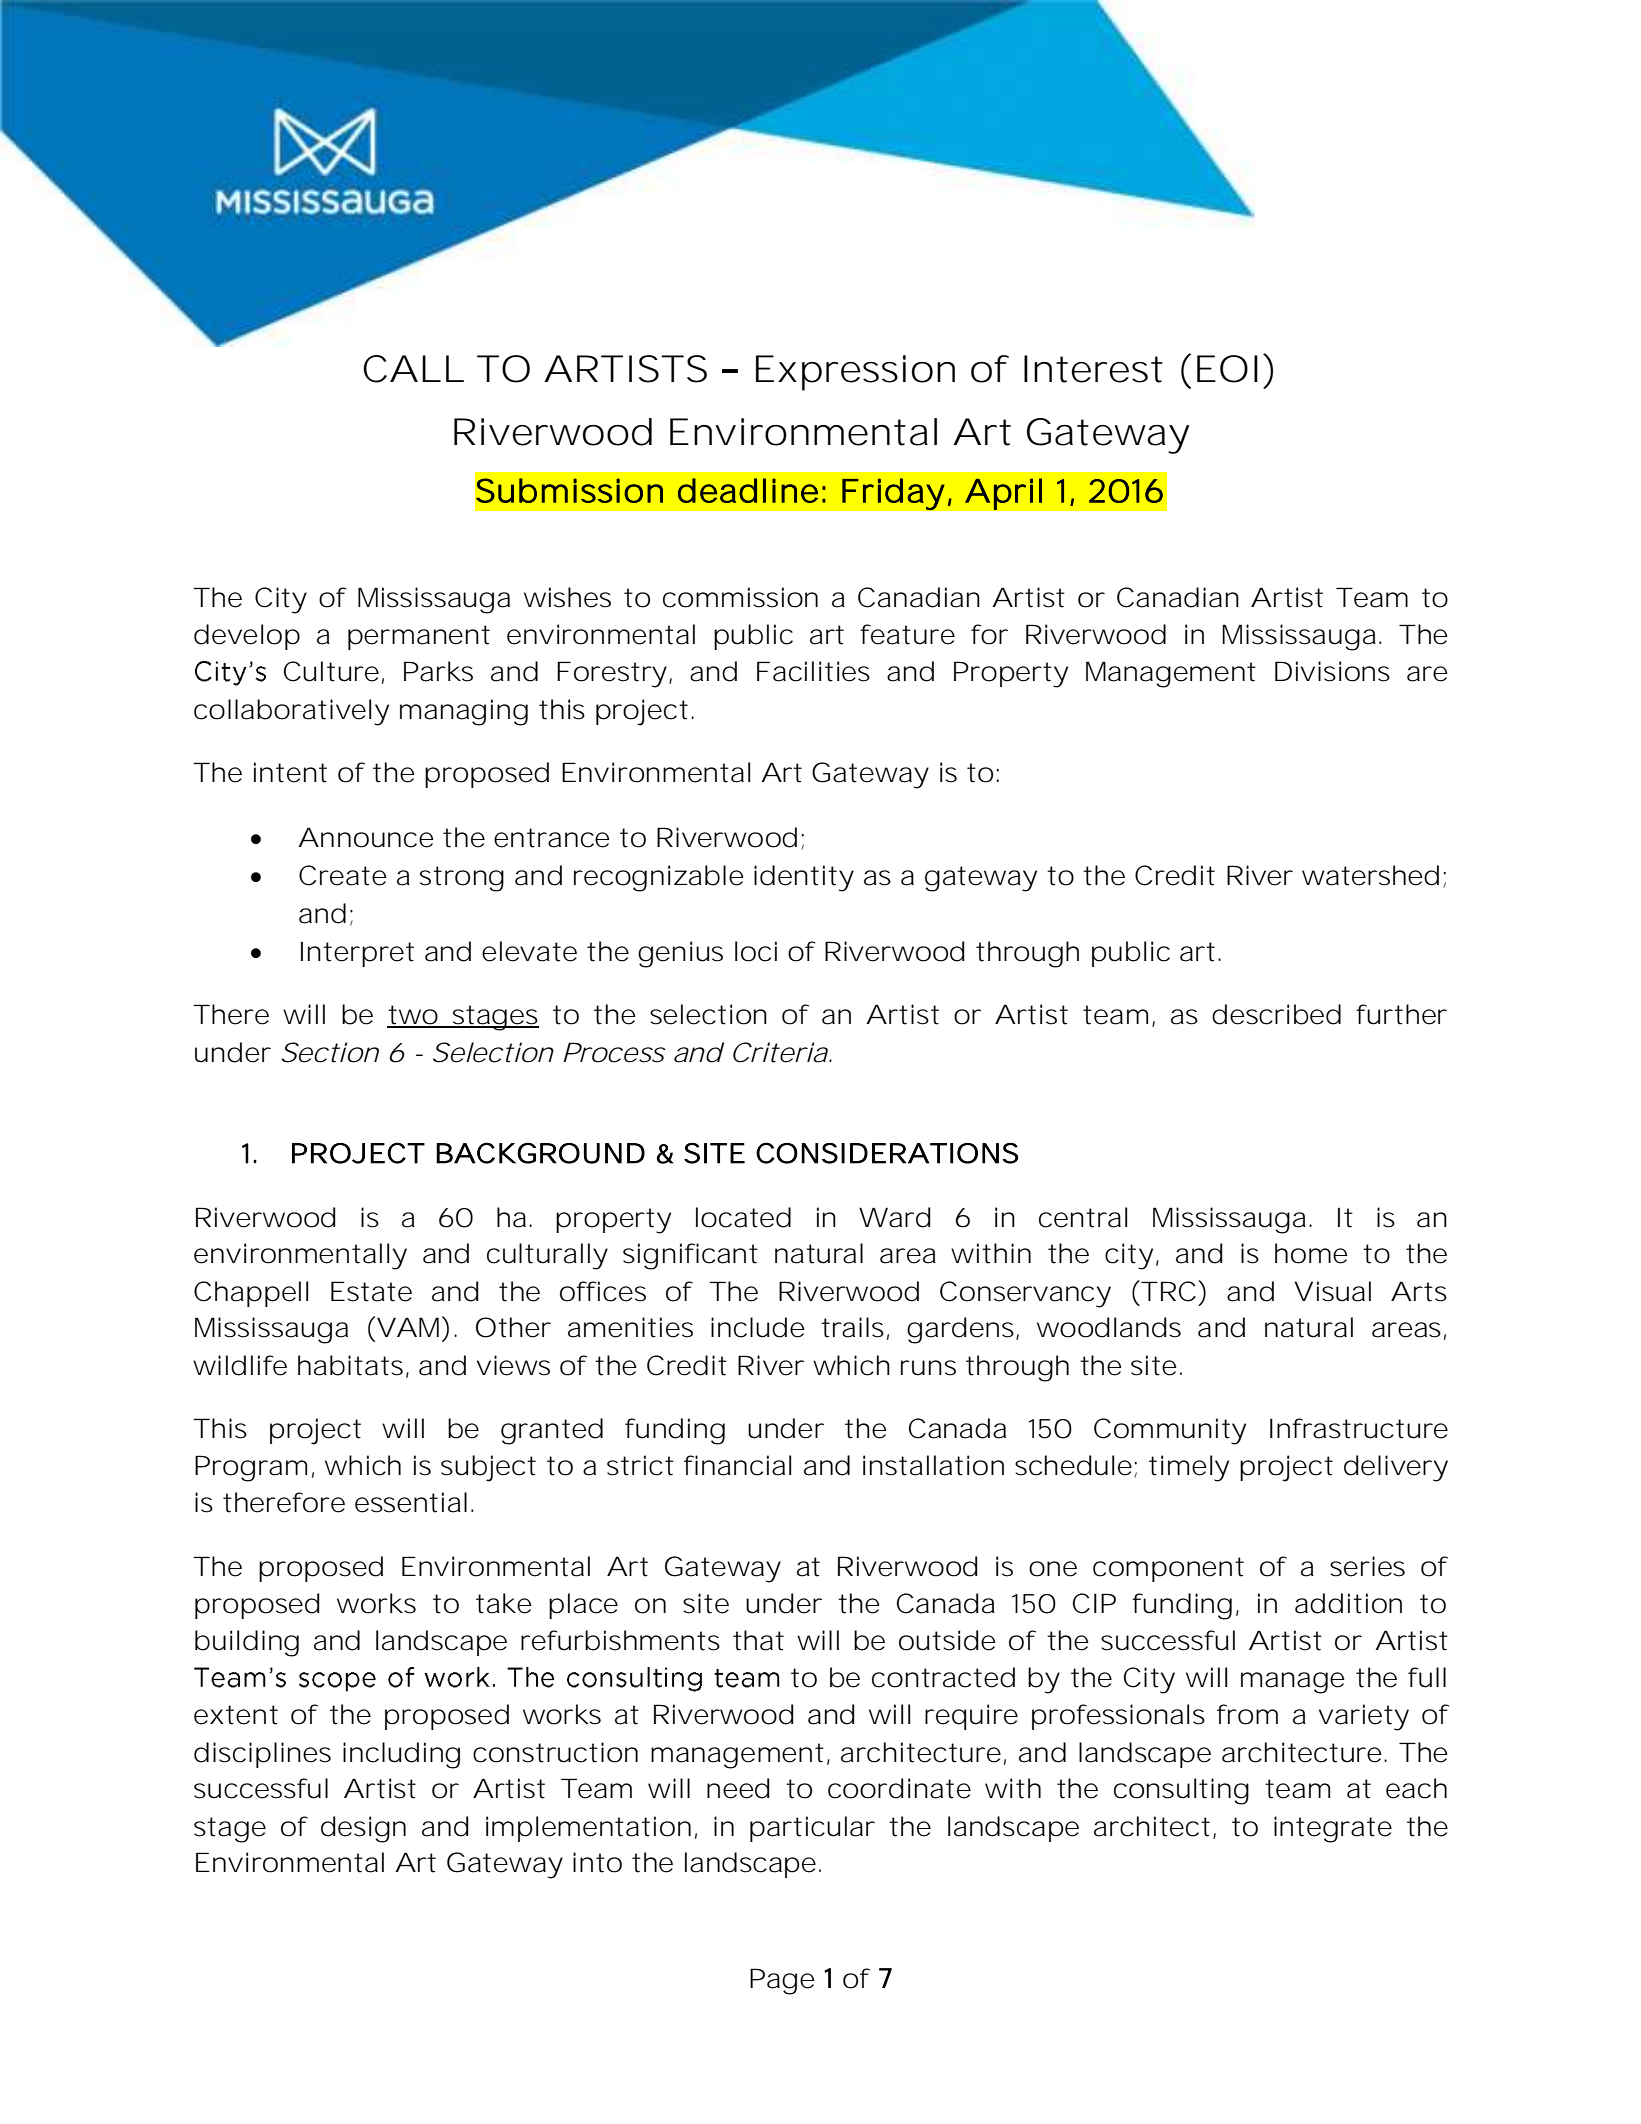 This screenshot has width=1641, height=2124. I want to click on Page, so click(782, 1981).
